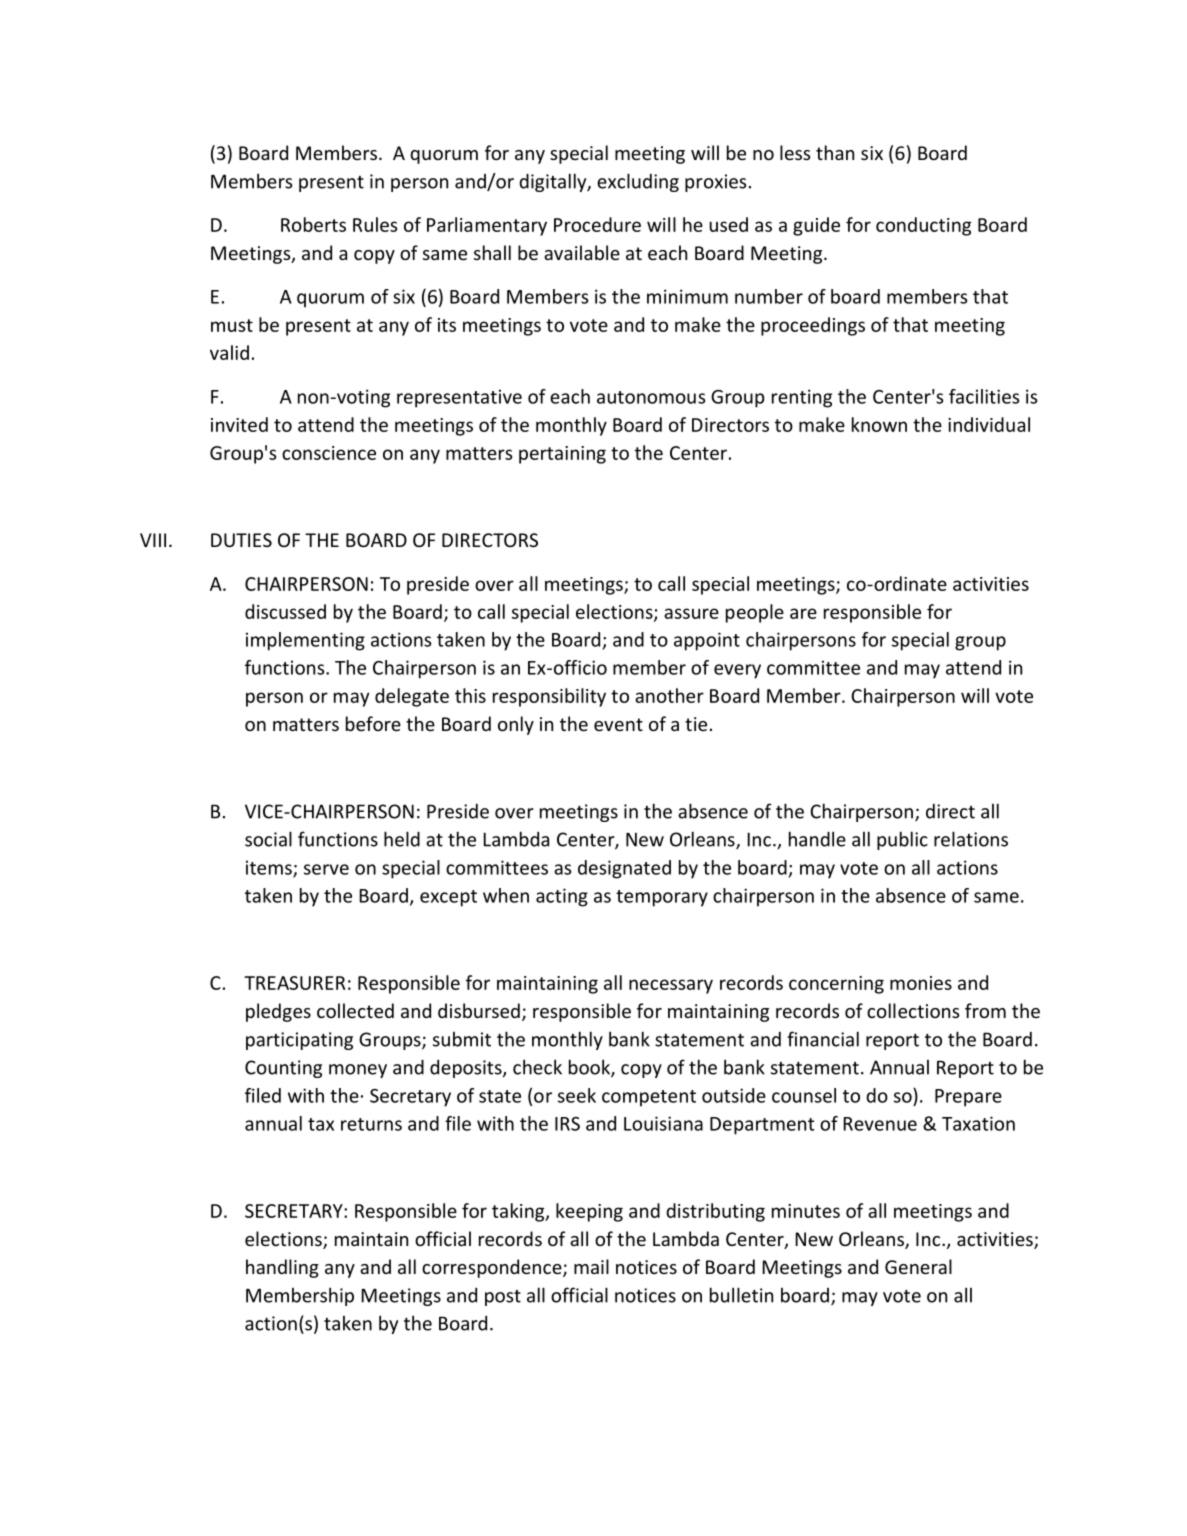 This screenshot has height=1536, width=1187. What do you see at coordinates (562, 455) in the screenshot?
I see `pertaining` at bounding box center [562, 455].
